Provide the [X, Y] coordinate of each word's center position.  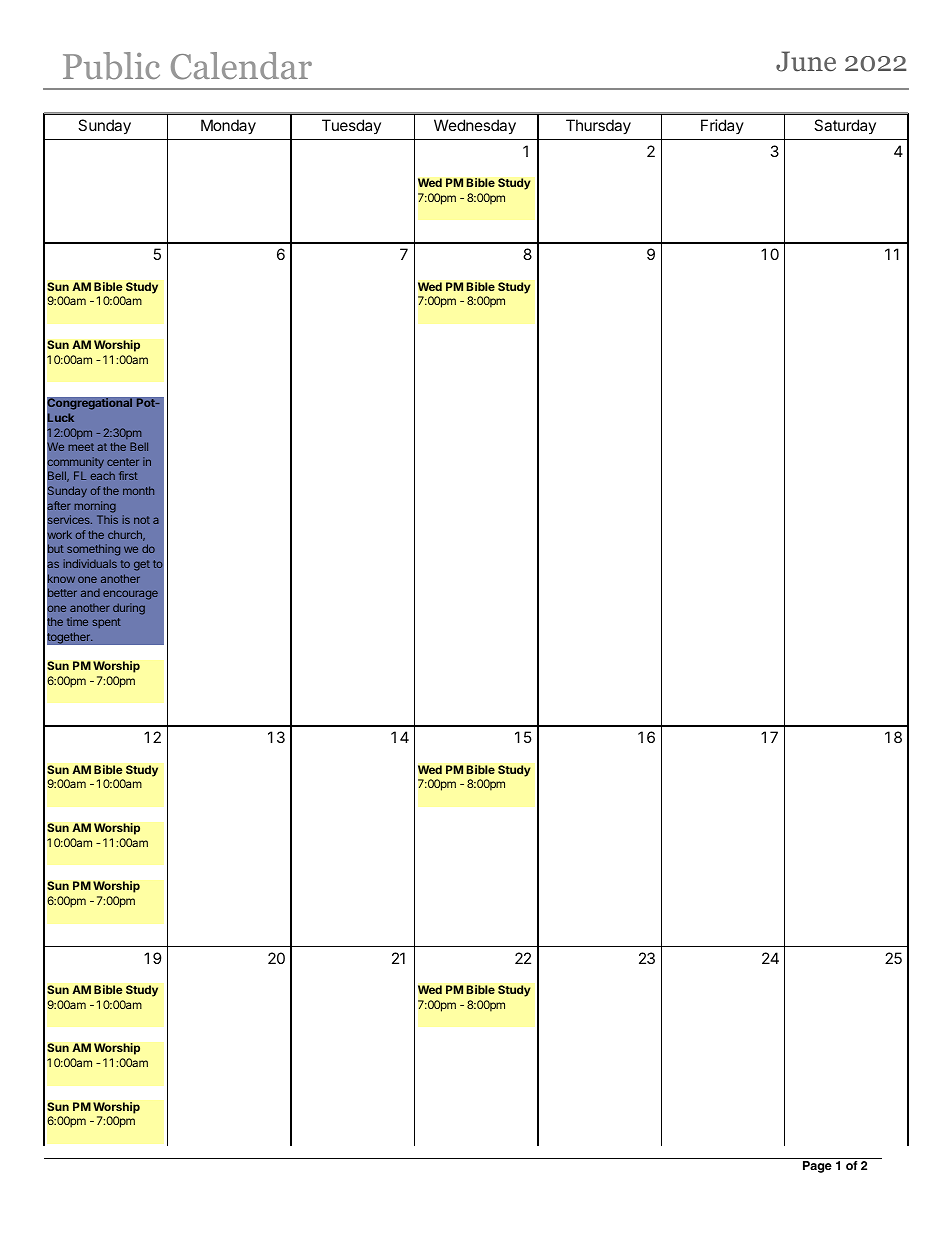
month [138, 490]
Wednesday [475, 127]
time [77, 621]
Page [817, 1167]
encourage [130, 595]
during [129, 609]
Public [111, 66]
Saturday [845, 126]
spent [107, 623]
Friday [722, 126]
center [123, 462]
